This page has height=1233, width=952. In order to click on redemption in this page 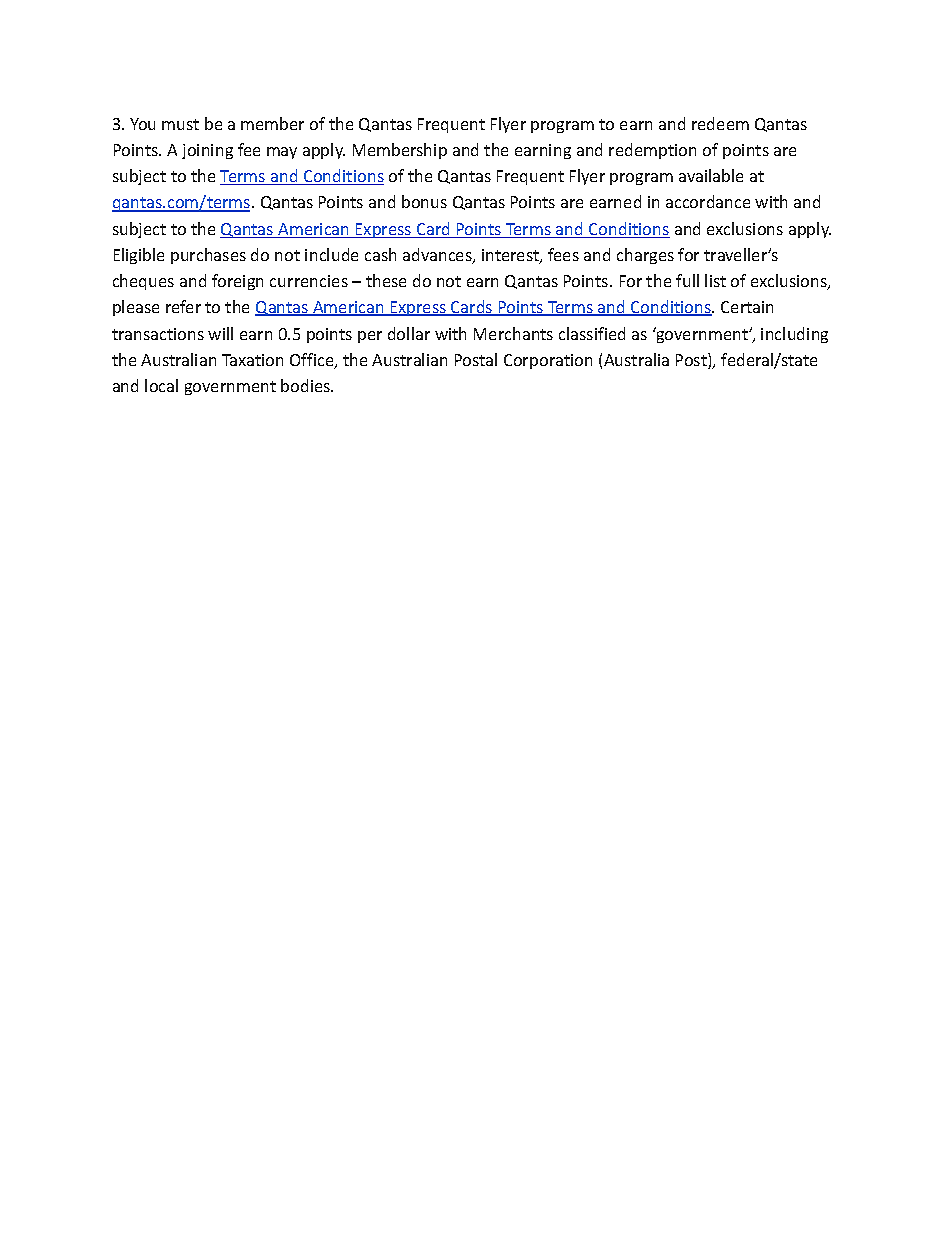, I will do `click(652, 151)`.
